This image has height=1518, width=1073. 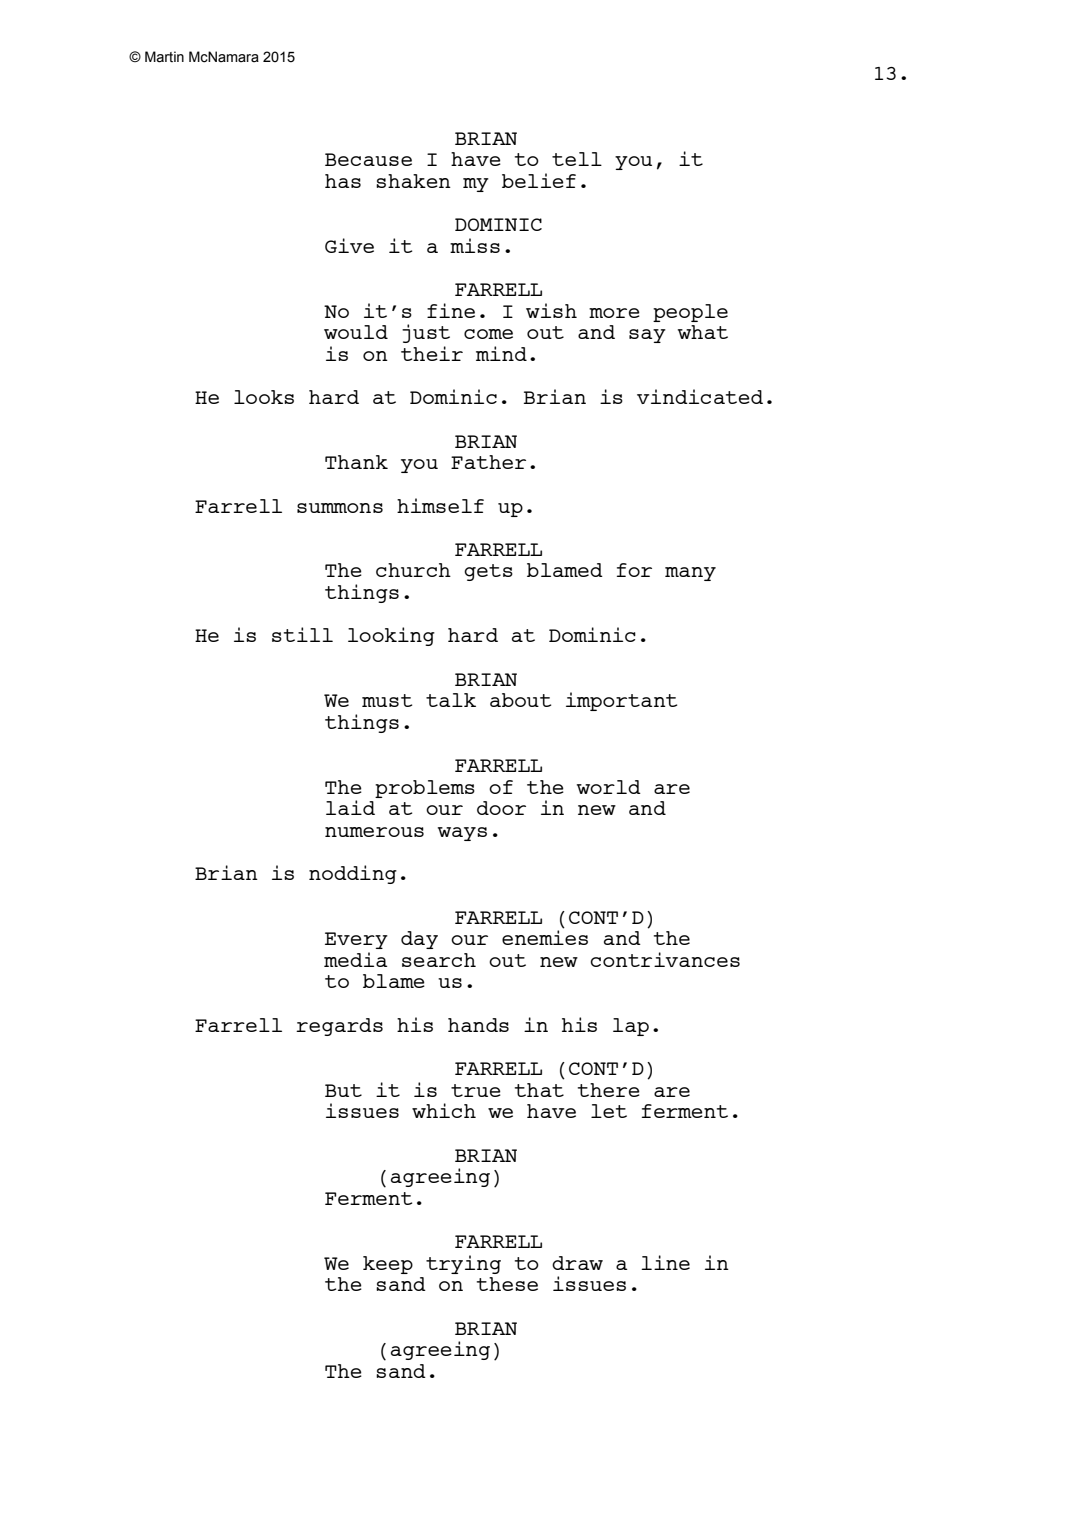 What do you see at coordinates (577, 159) in the image?
I see `tell` at bounding box center [577, 159].
